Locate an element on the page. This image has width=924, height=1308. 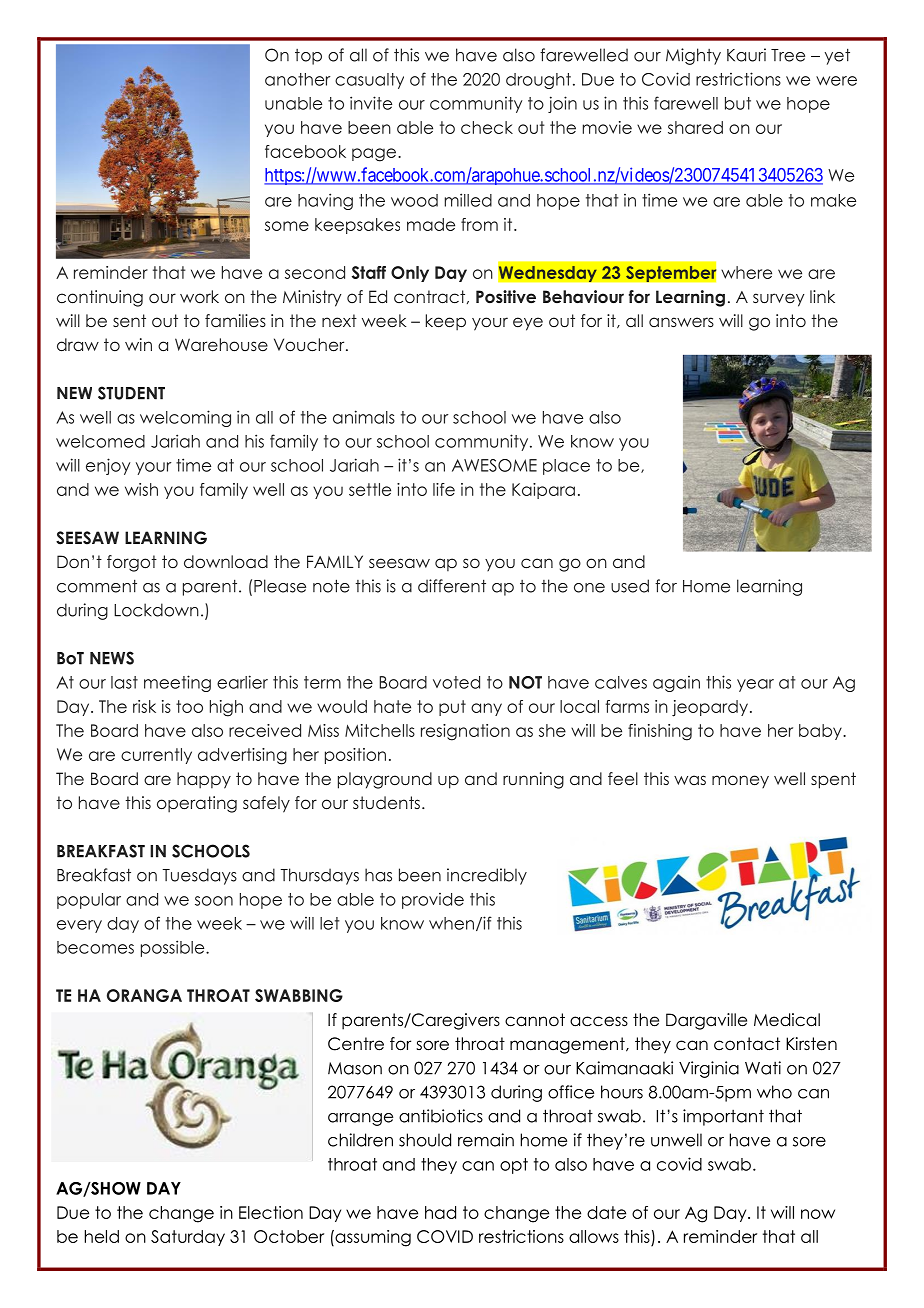
money is located at coordinates (740, 781).
